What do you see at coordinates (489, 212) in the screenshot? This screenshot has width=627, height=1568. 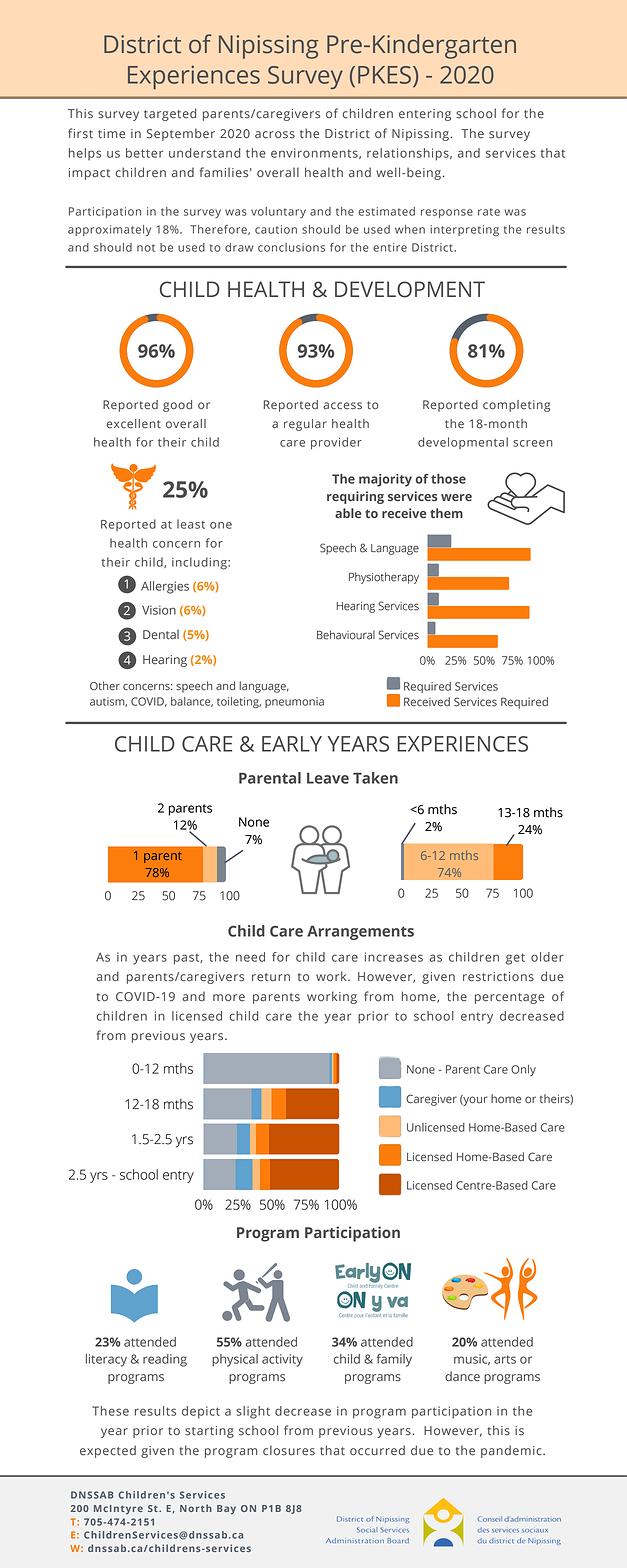 I see `rate` at bounding box center [489, 212].
